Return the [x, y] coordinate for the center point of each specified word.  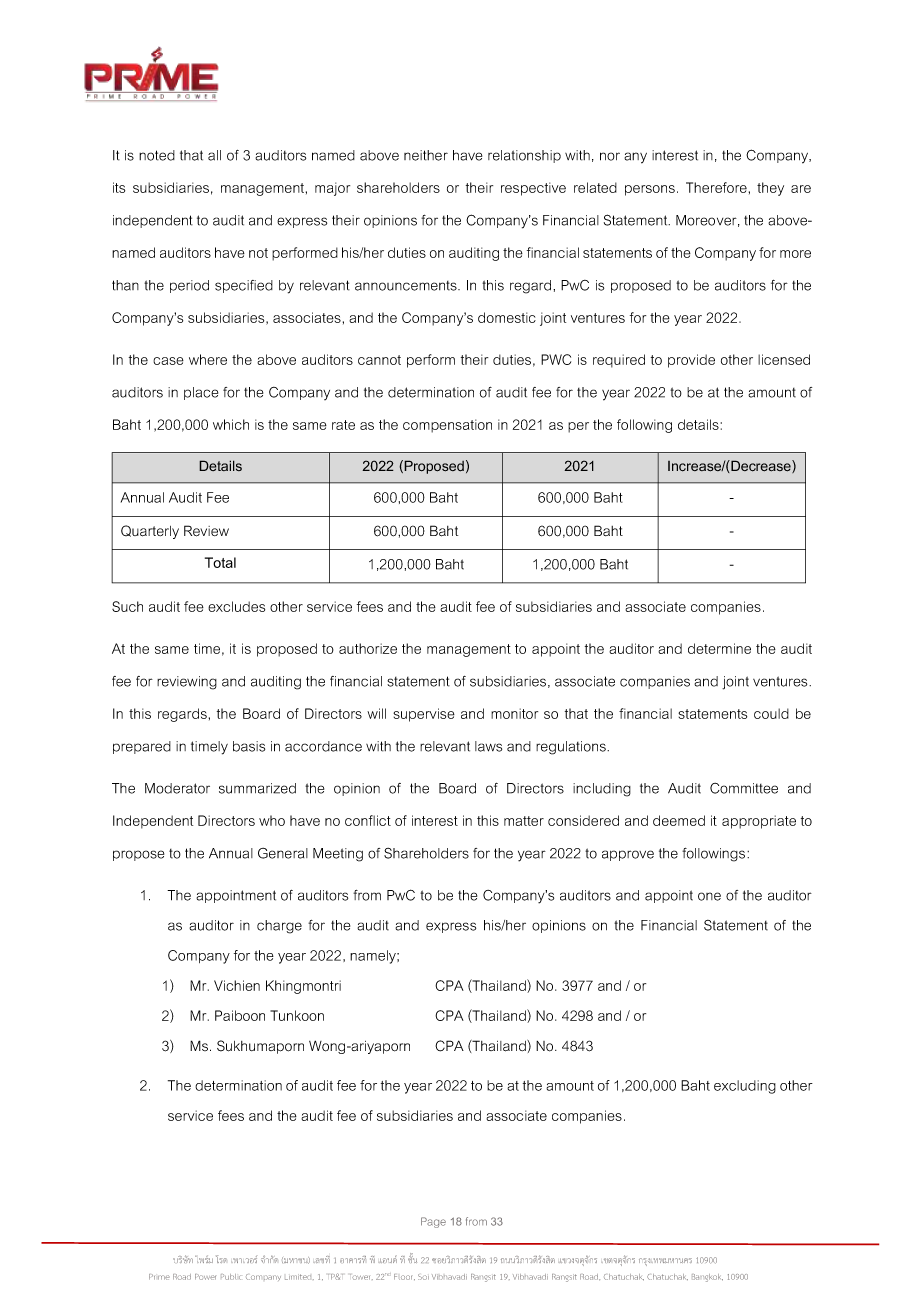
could [771, 713]
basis [249, 746]
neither [426, 155]
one [709, 896]
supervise [424, 715]
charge [279, 927]
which [231, 424]
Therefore [716, 187]
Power [205, 1277]
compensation [447, 426]
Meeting [338, 855]
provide [691, 361]
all [214, 155]
